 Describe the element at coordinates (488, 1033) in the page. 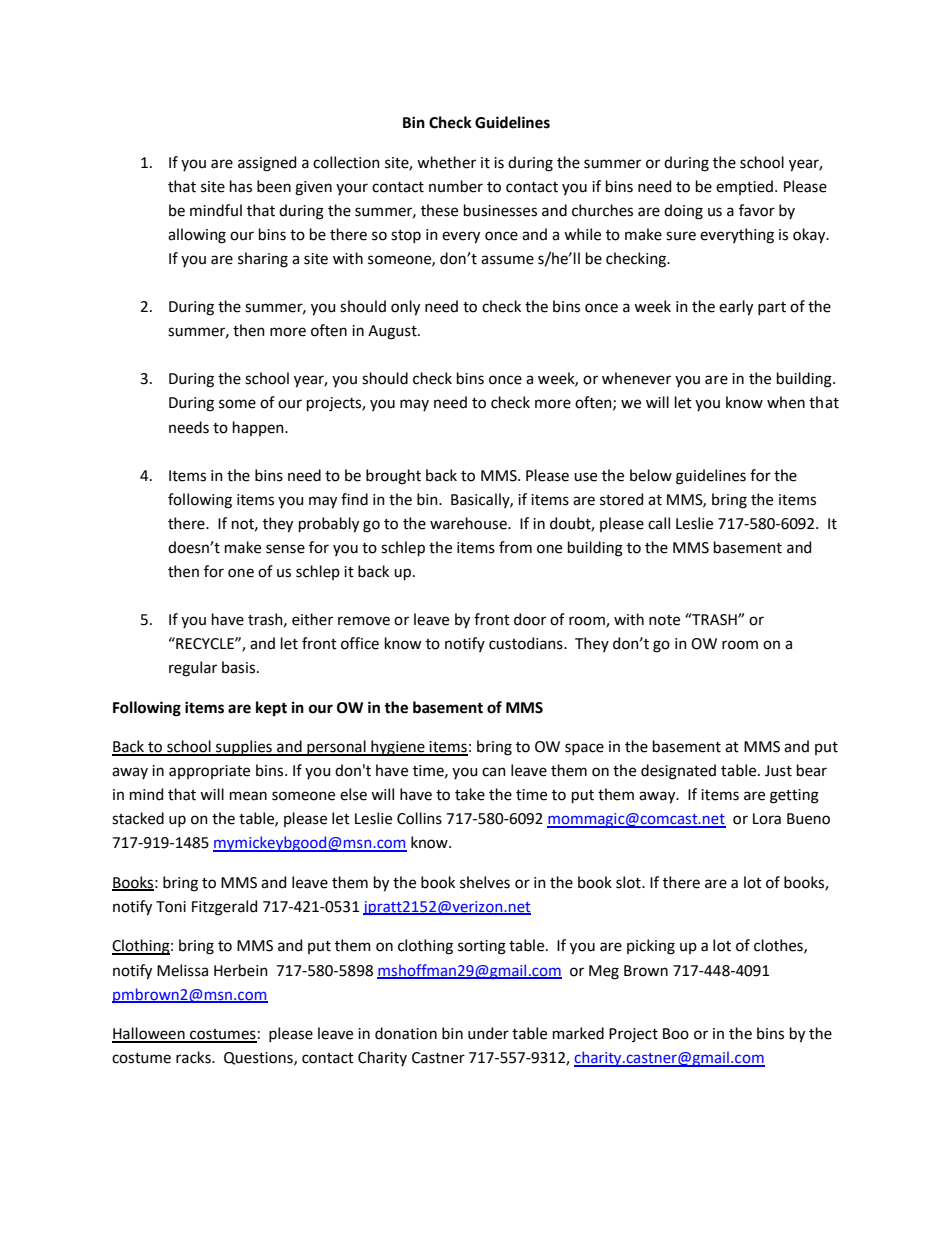

I see `under` at that location.
